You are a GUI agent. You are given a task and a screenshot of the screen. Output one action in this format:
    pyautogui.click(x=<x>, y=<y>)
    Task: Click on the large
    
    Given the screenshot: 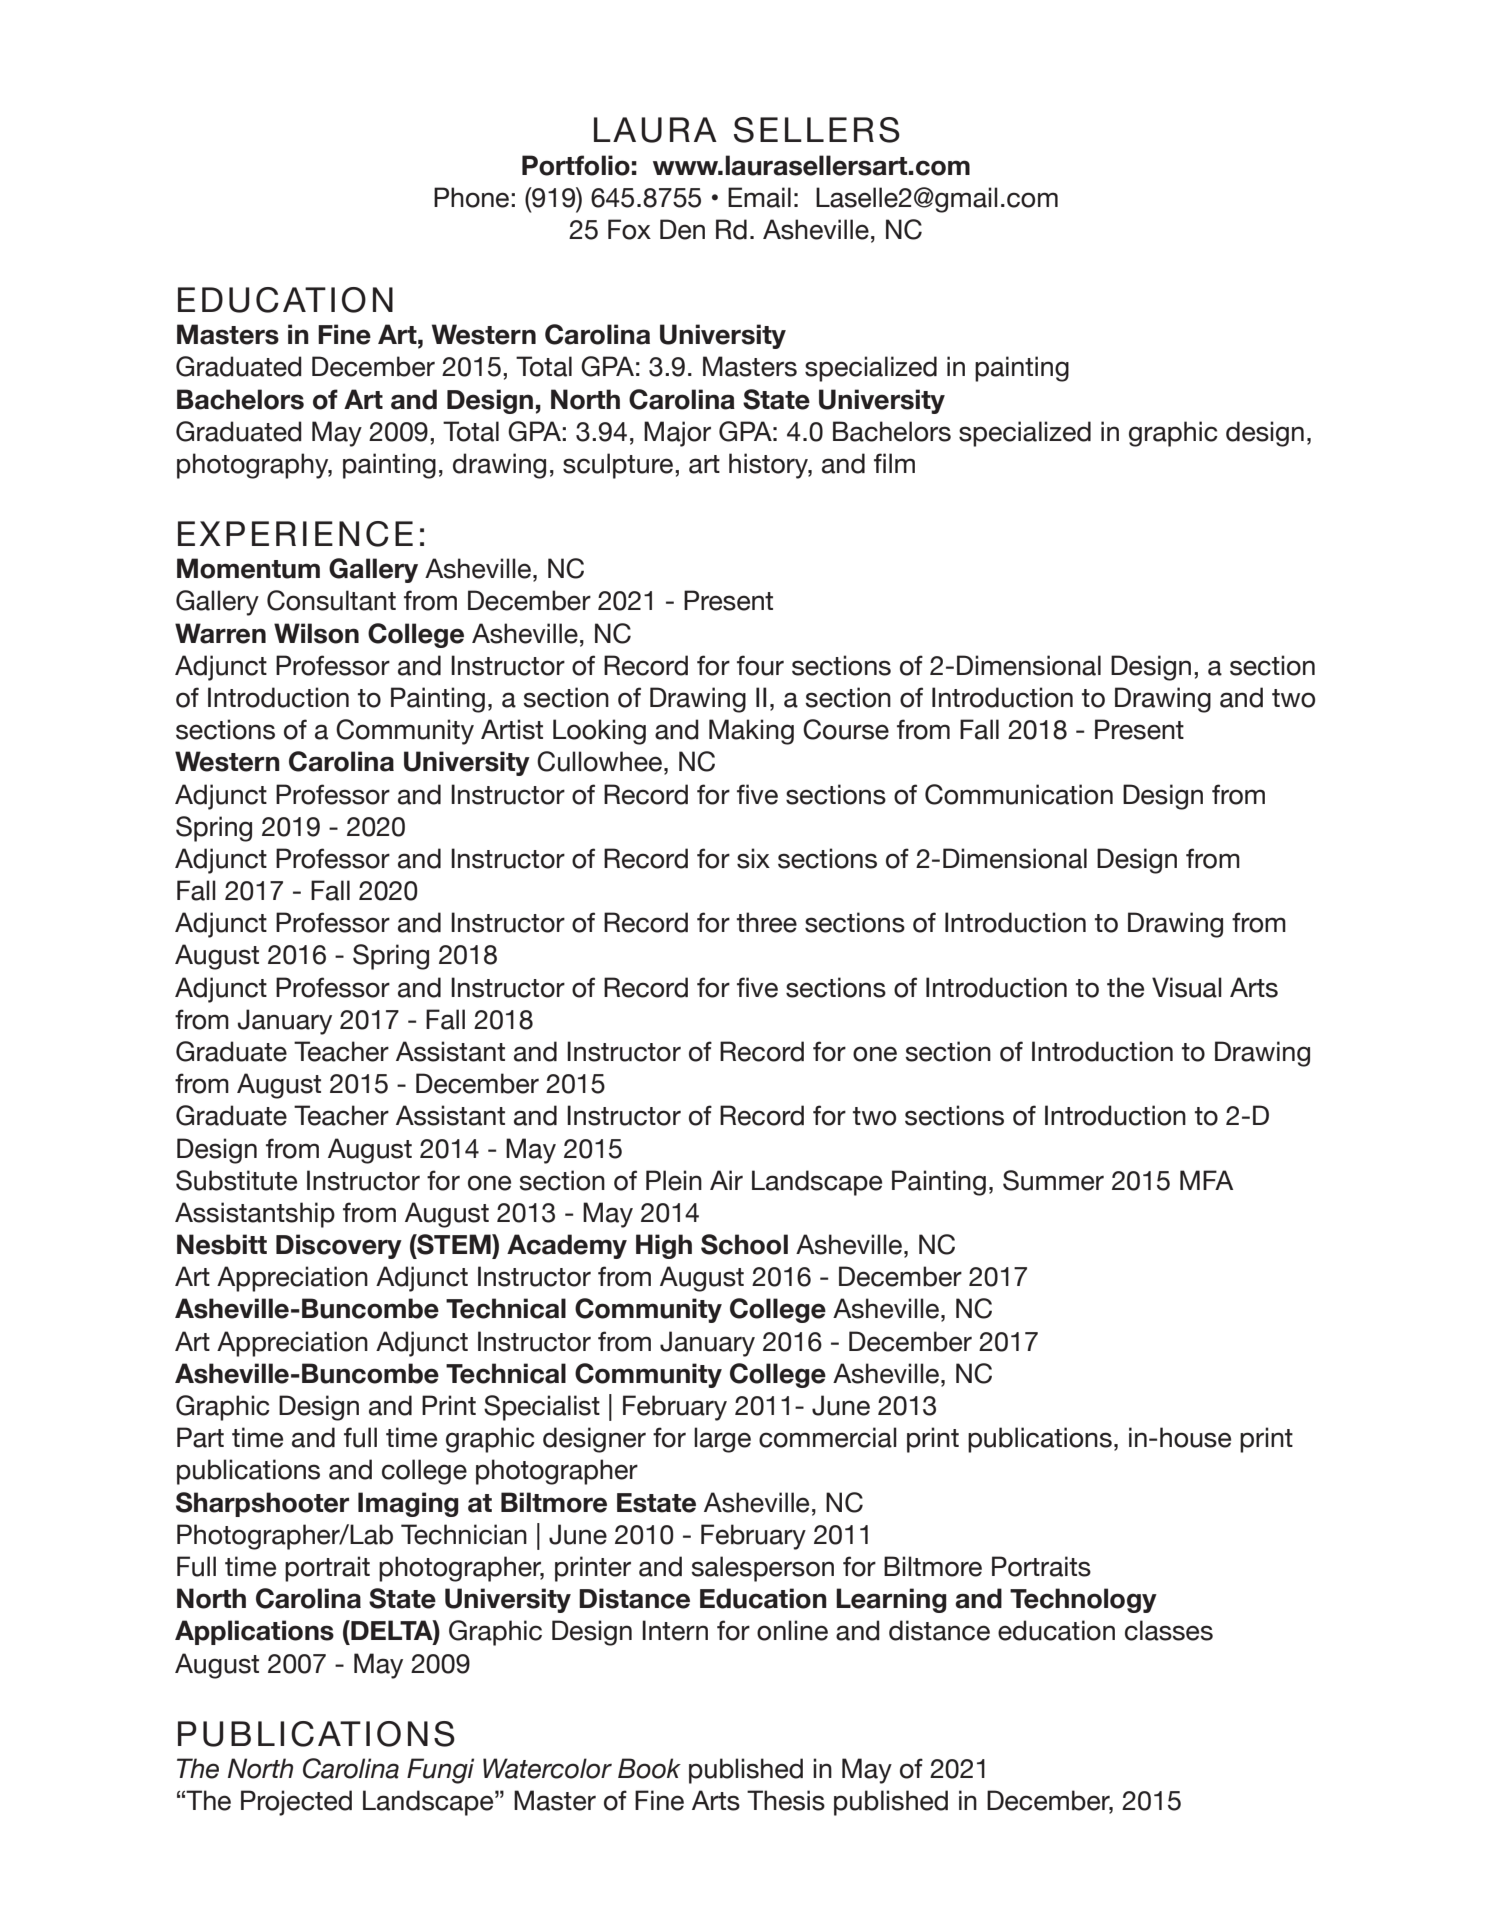 What is the action you would take?
    pyautogui.click(x=722, y=1440)
